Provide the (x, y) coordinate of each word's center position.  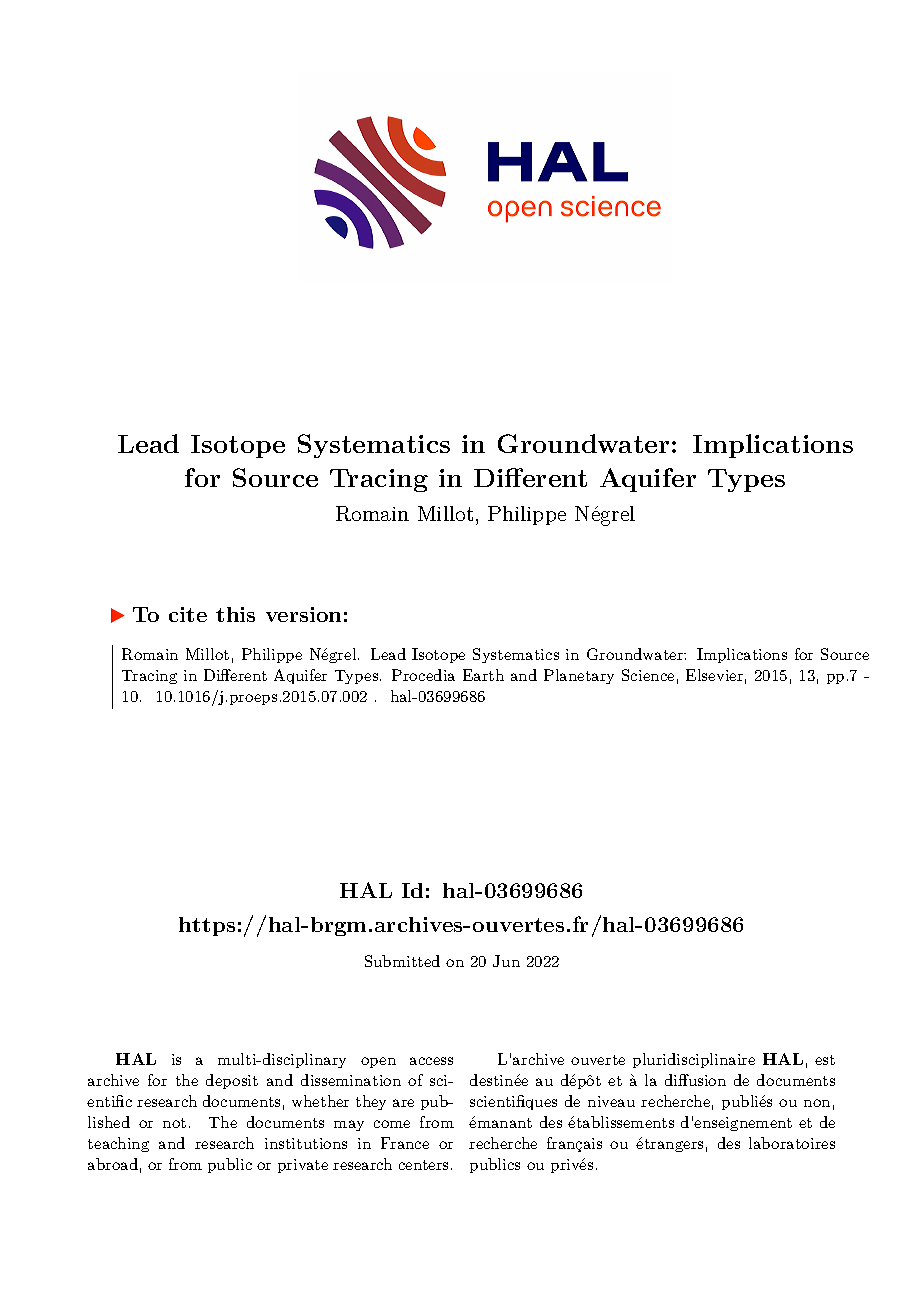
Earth (483, 675)
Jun (506, 961)
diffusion (695, 1080)
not (174, 1123)
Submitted (402, 961)
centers (423, 1165)
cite (188, 614)
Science (648, 675)
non (817, 1103)
